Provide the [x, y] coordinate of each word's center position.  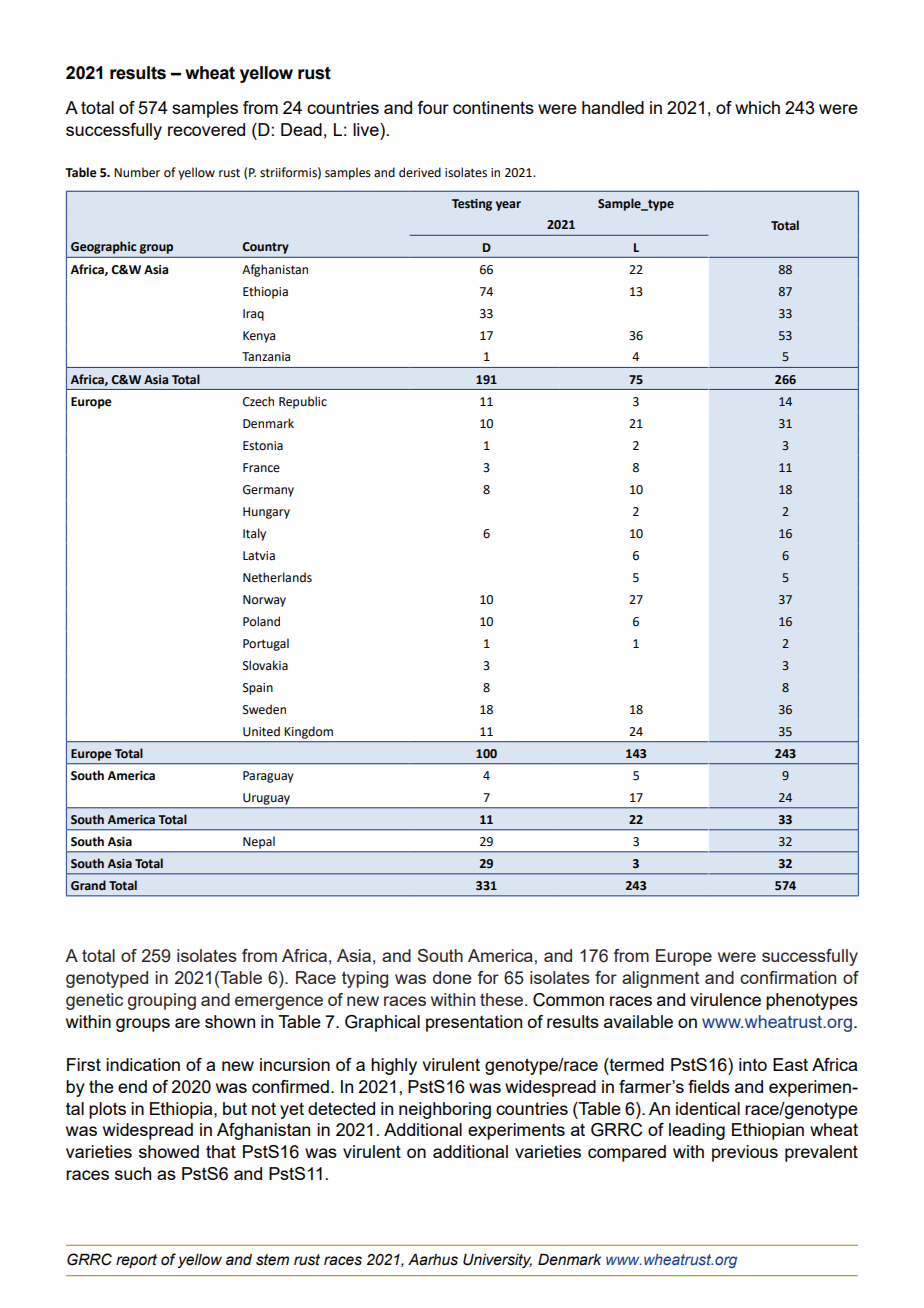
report [136, 1261]
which [757, 107]
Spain [258, 689]
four [433, 107]
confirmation [788, 977]
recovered [206, 129]
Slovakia [265, 665]
